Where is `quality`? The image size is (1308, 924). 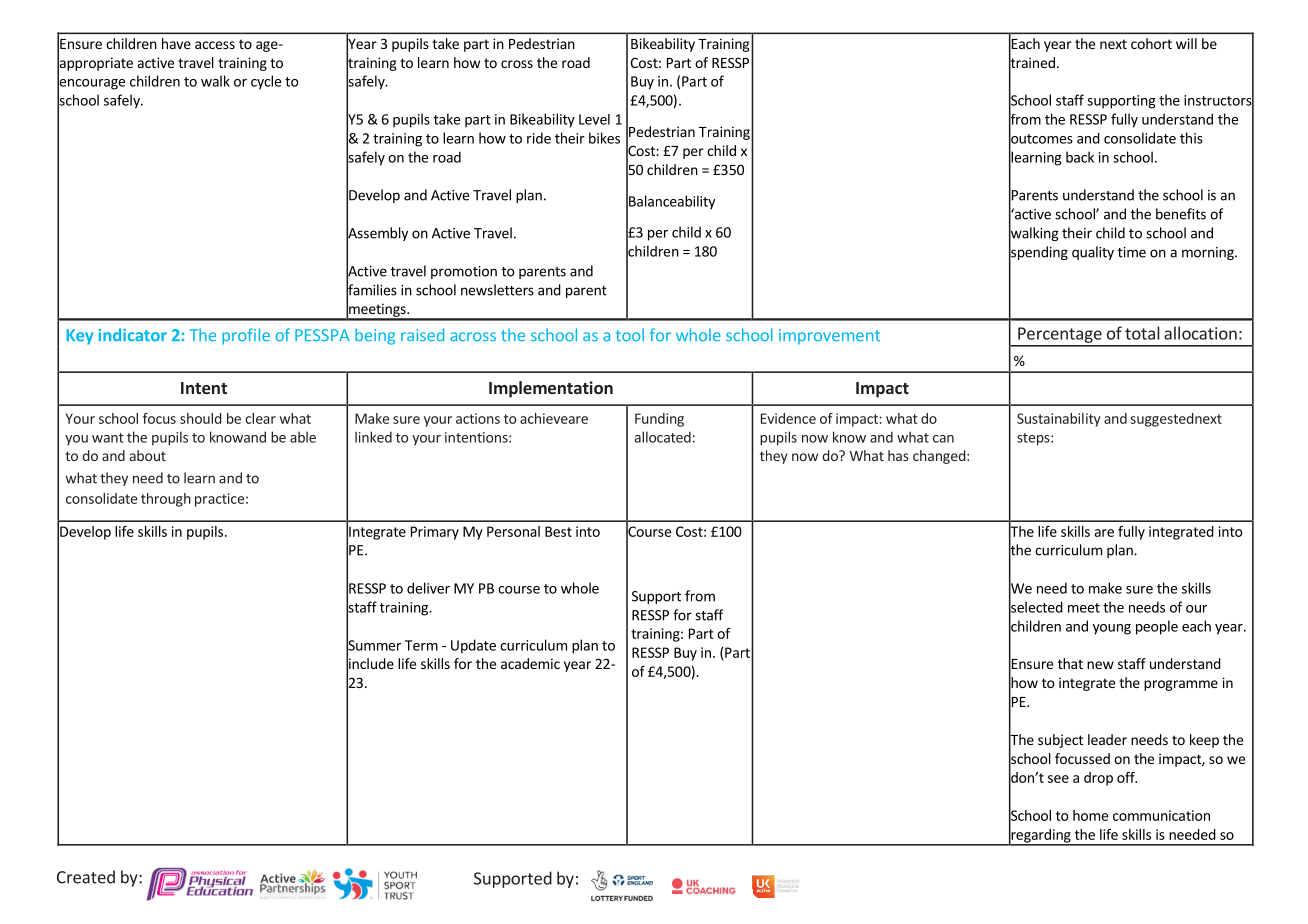 quality is located at coordinates (1093, 253).
